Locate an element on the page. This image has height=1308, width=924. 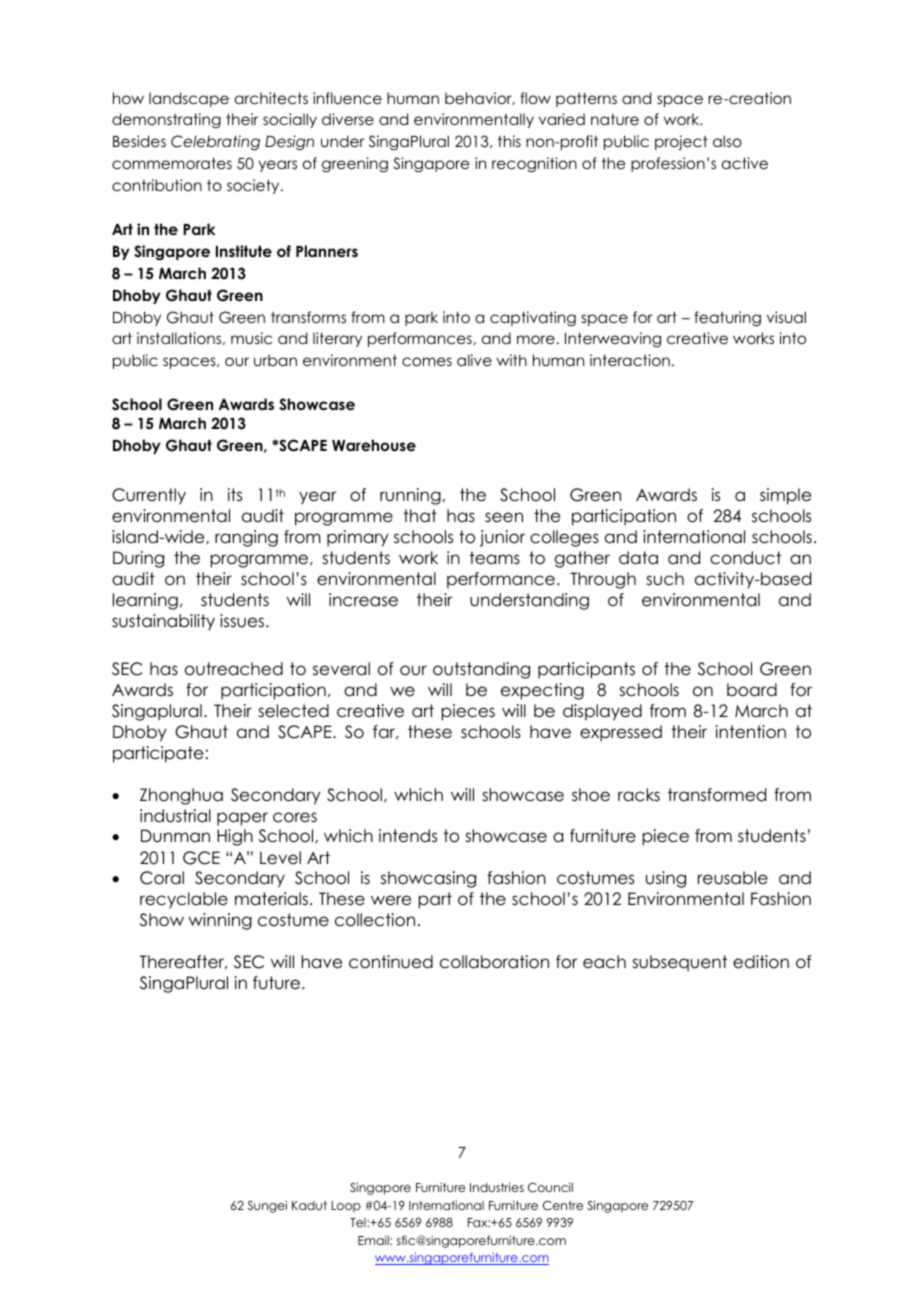
Celebrating is located at coordinates (215, 143).
